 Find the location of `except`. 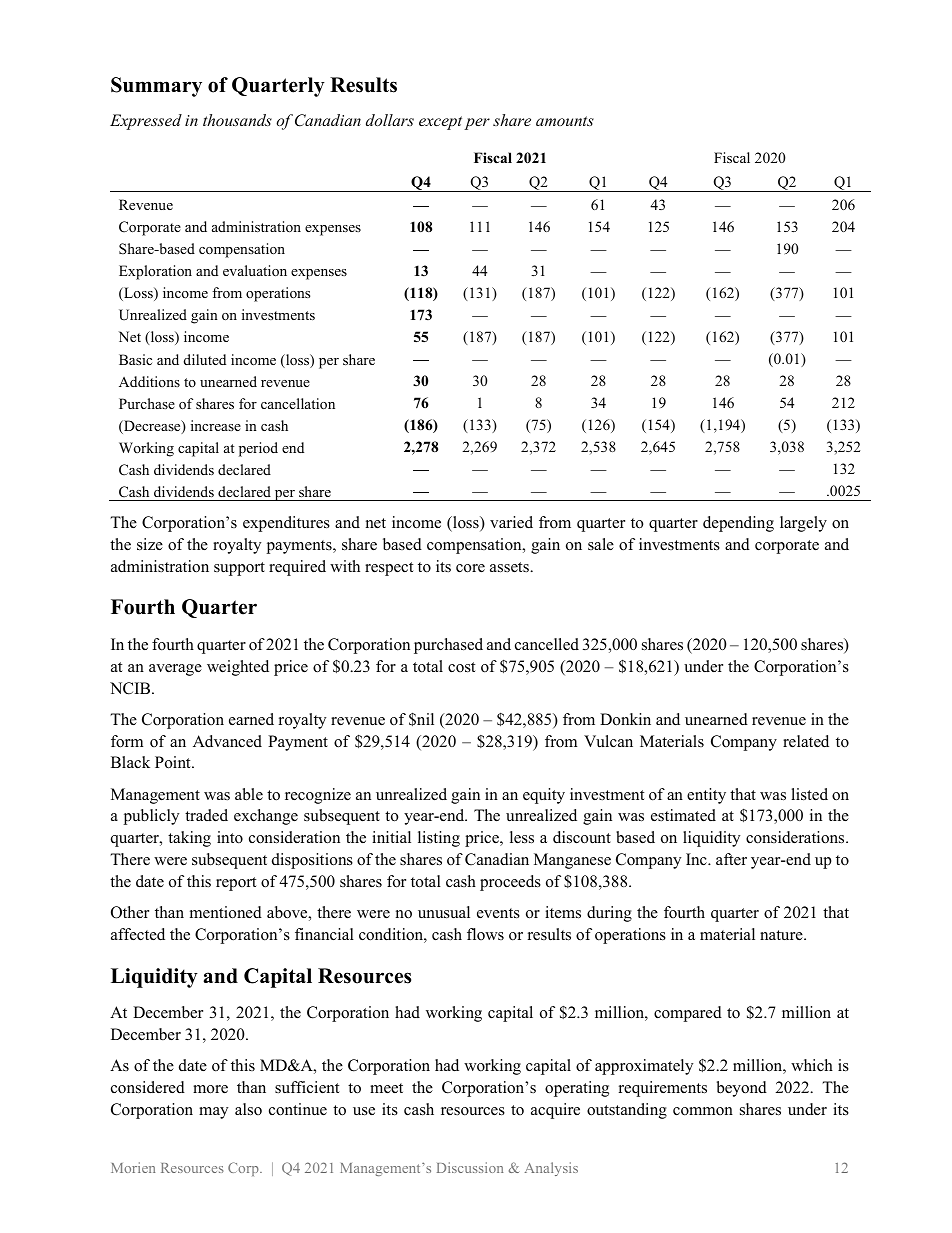

except is located at coordinates (440, 123).
